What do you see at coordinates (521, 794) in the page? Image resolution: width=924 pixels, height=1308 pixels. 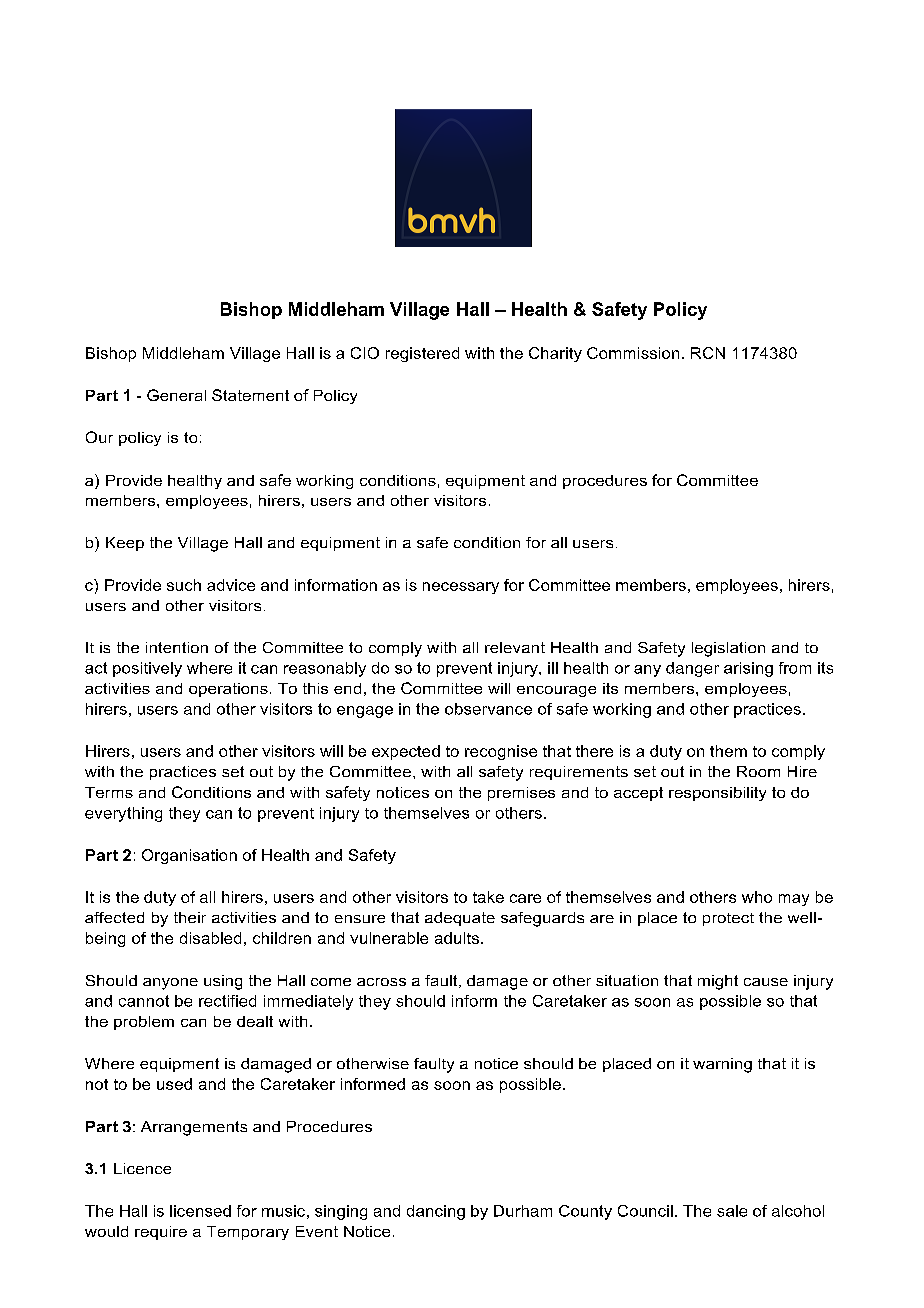 I see `premises` at bounding box center [521, 794].
